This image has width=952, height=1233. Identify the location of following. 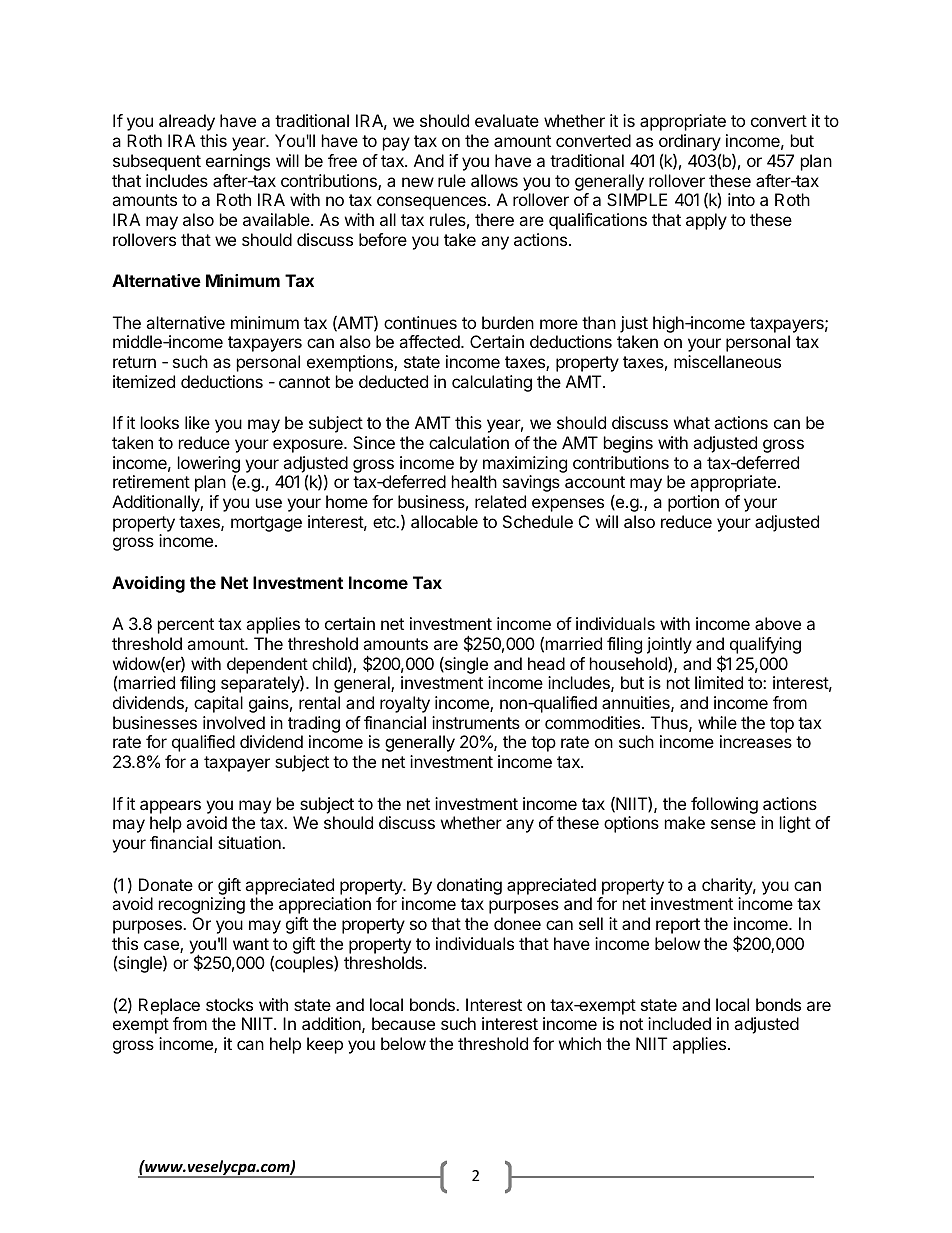
(724, 805).
